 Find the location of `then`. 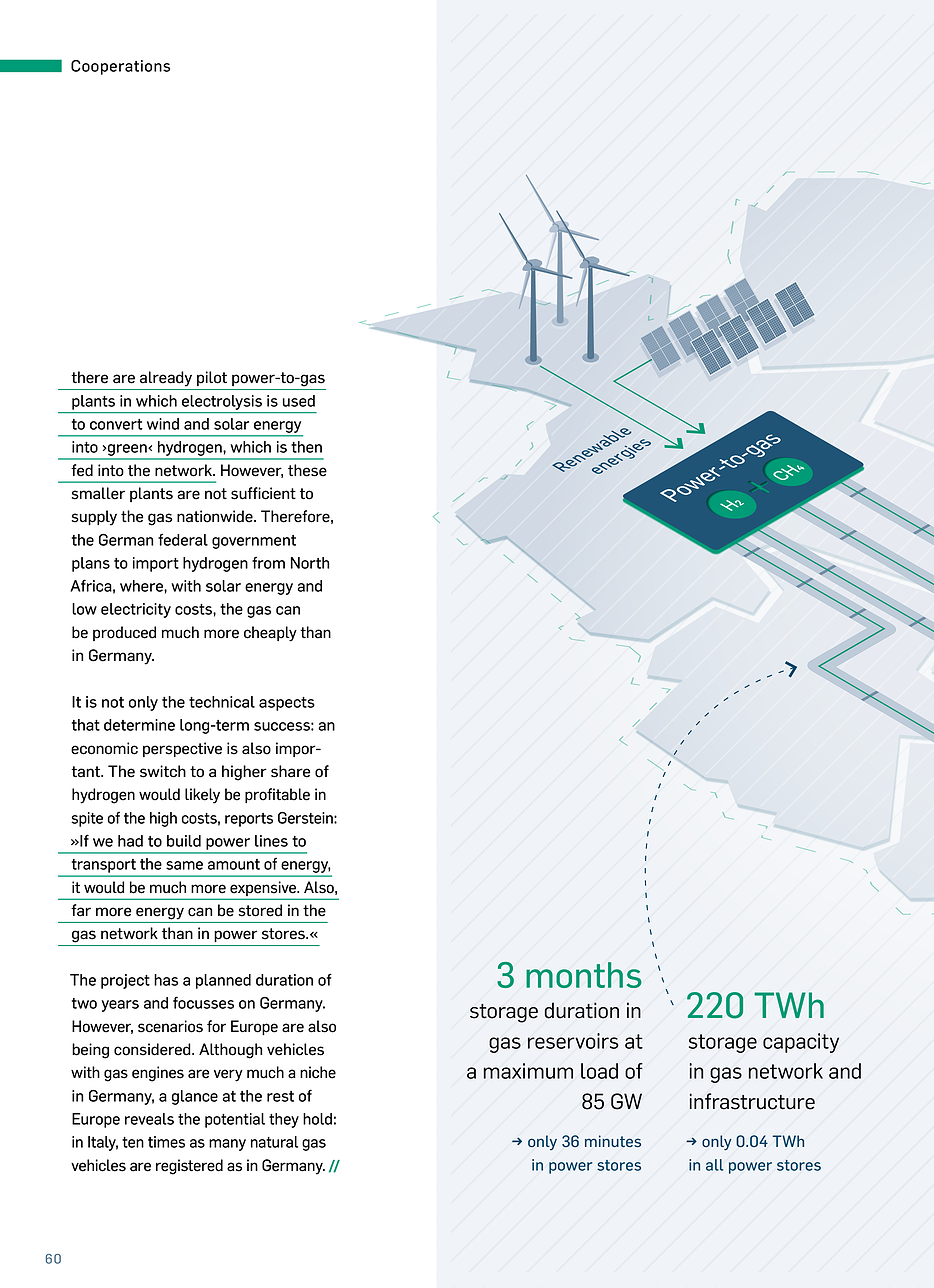

then is located at coordinates (306, 447).
